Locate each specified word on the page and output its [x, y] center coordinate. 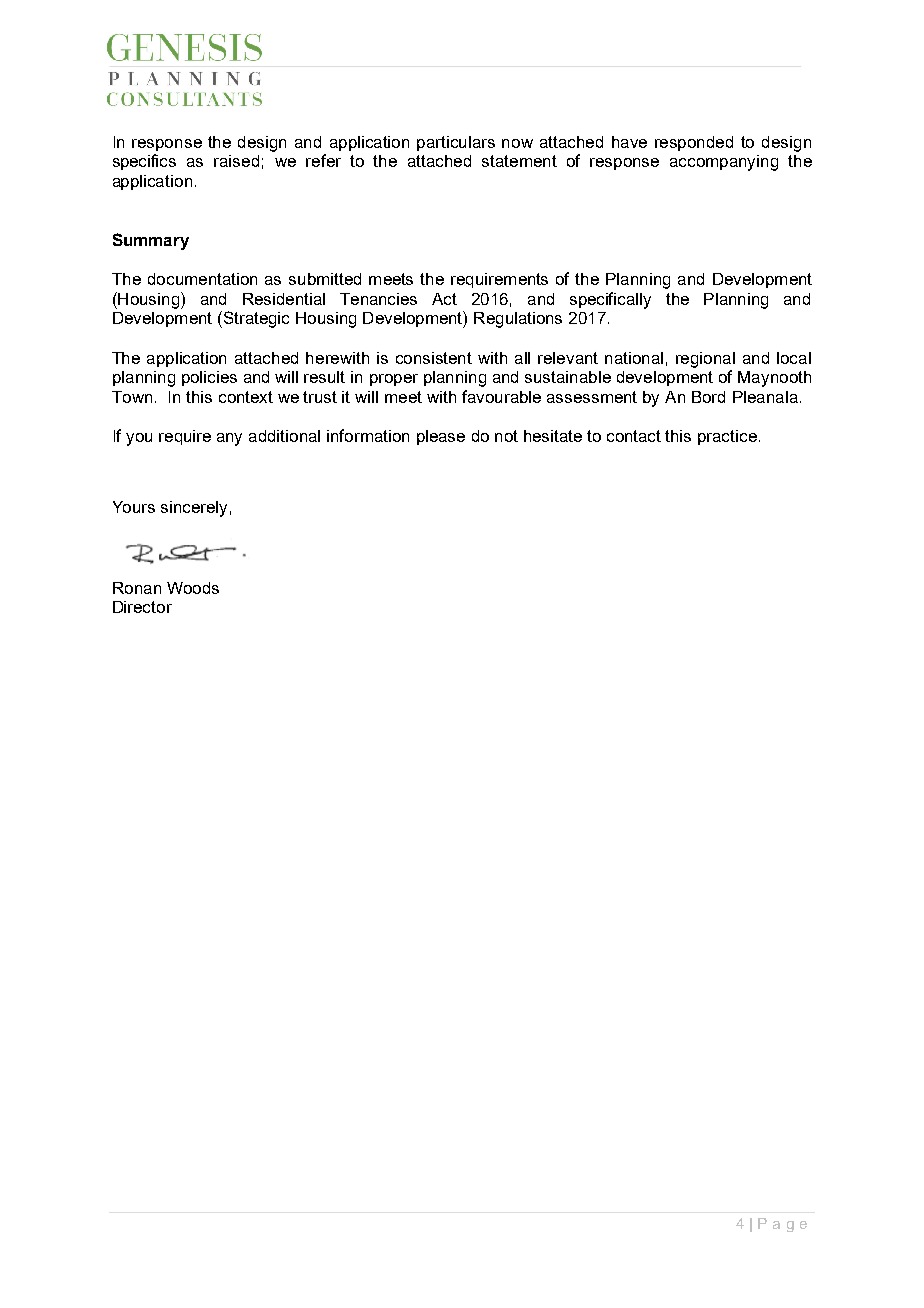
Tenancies [378, 299]
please [441, 437]
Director [142, 607]
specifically [610, 300]
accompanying [724, 163]
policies [209, 378]
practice [727, 437]
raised [236, 161]
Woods [193, 588]
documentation [202, 279]
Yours [134, 507]
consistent [434, 358]
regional [705, 360]
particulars [456, 143]
